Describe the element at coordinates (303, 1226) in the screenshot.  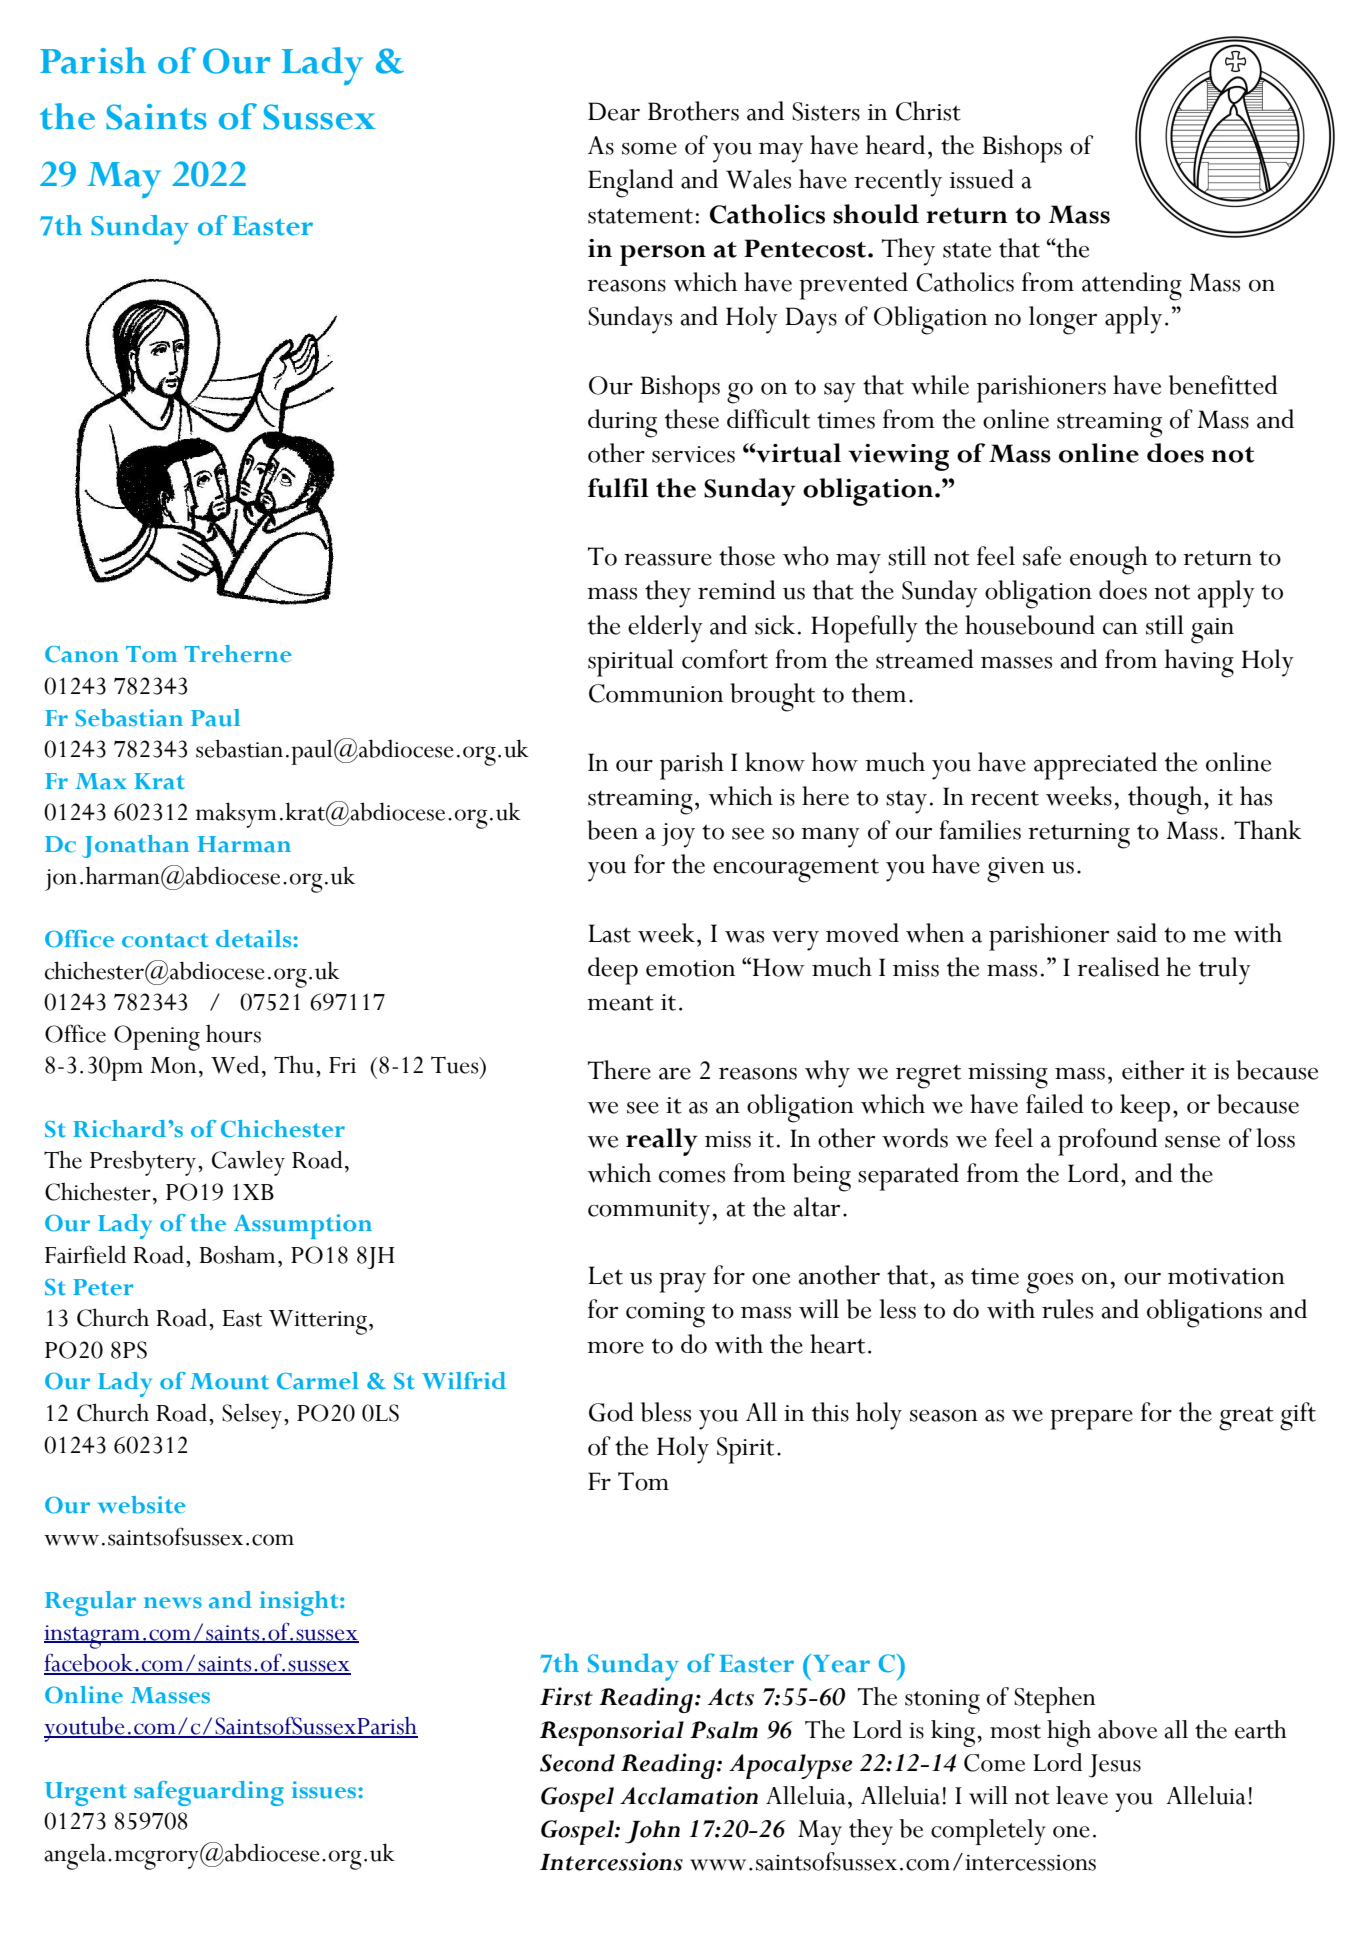
I see `Assumption` at that location.
